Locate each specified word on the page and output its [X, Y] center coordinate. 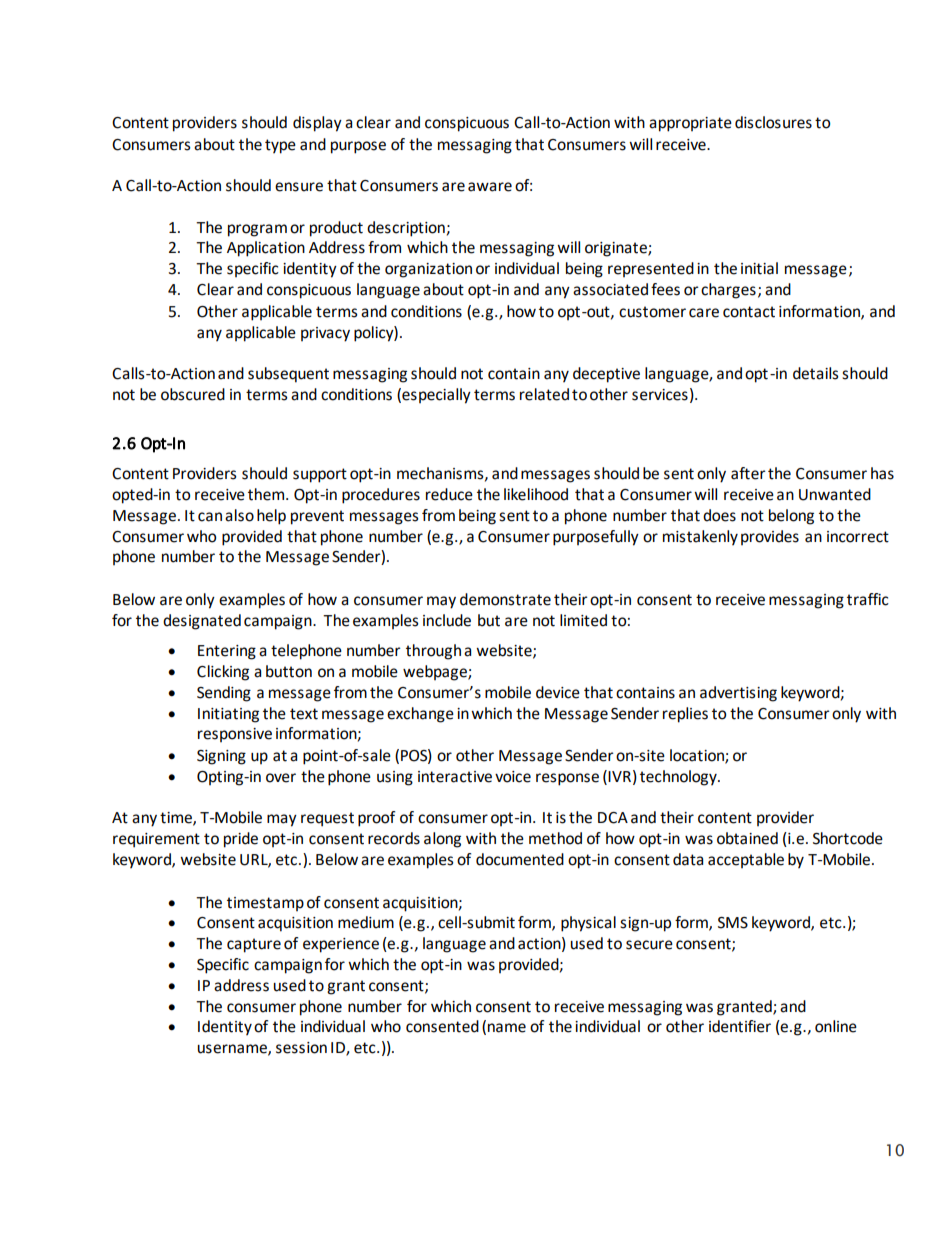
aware [490, 187]
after [748, 473]
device [558, 692]
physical [588, 924]
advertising [738, 694]
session [301, 1048]
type [280, 146]
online [836, 1026]
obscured [193, 394]
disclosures [773, 122]
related [544, 394]
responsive [235, 735]
